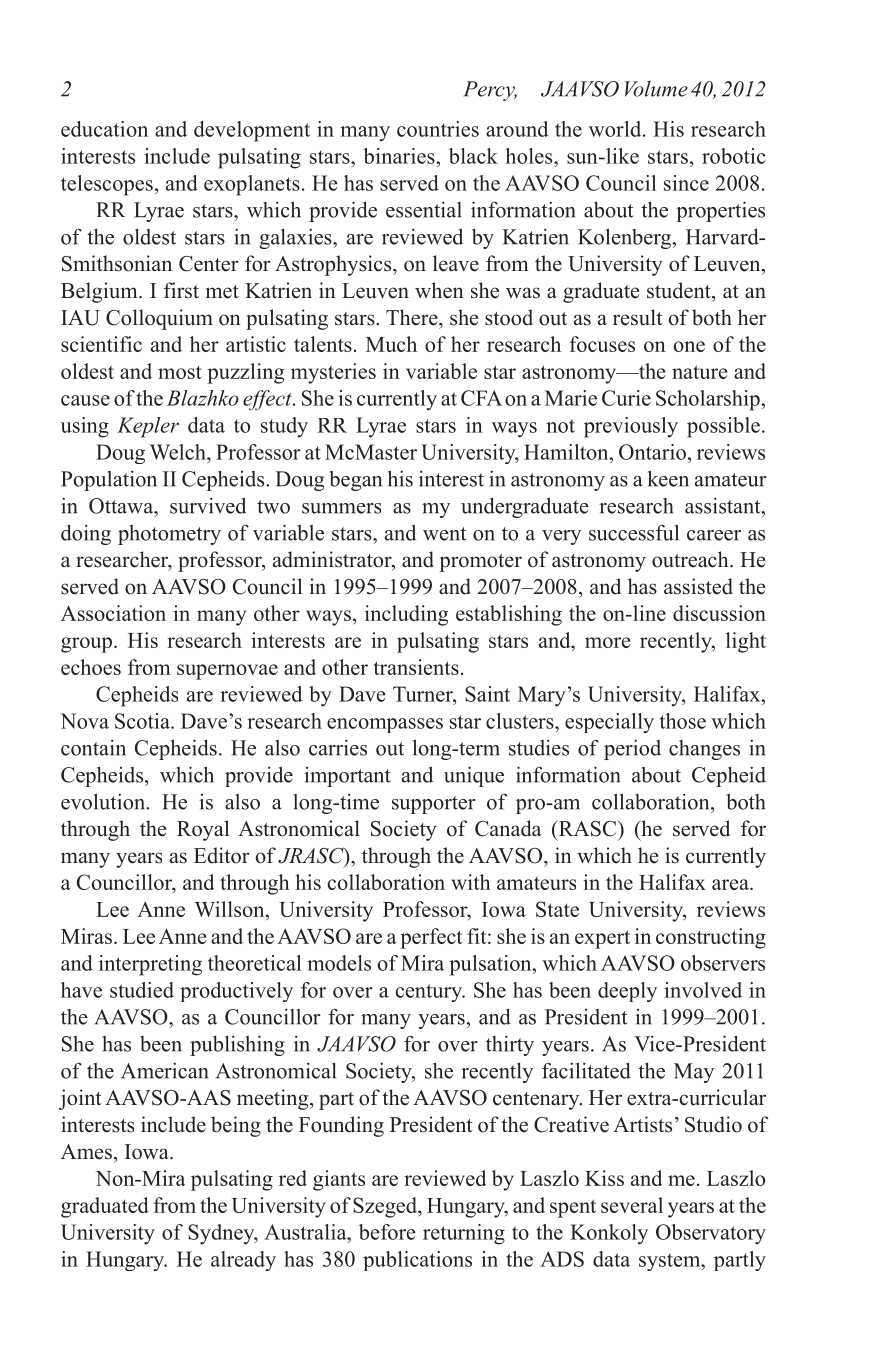 Image resolution: width=887 pixels, height=1372 pixels. I want to click on countries, so click(438, 129).
